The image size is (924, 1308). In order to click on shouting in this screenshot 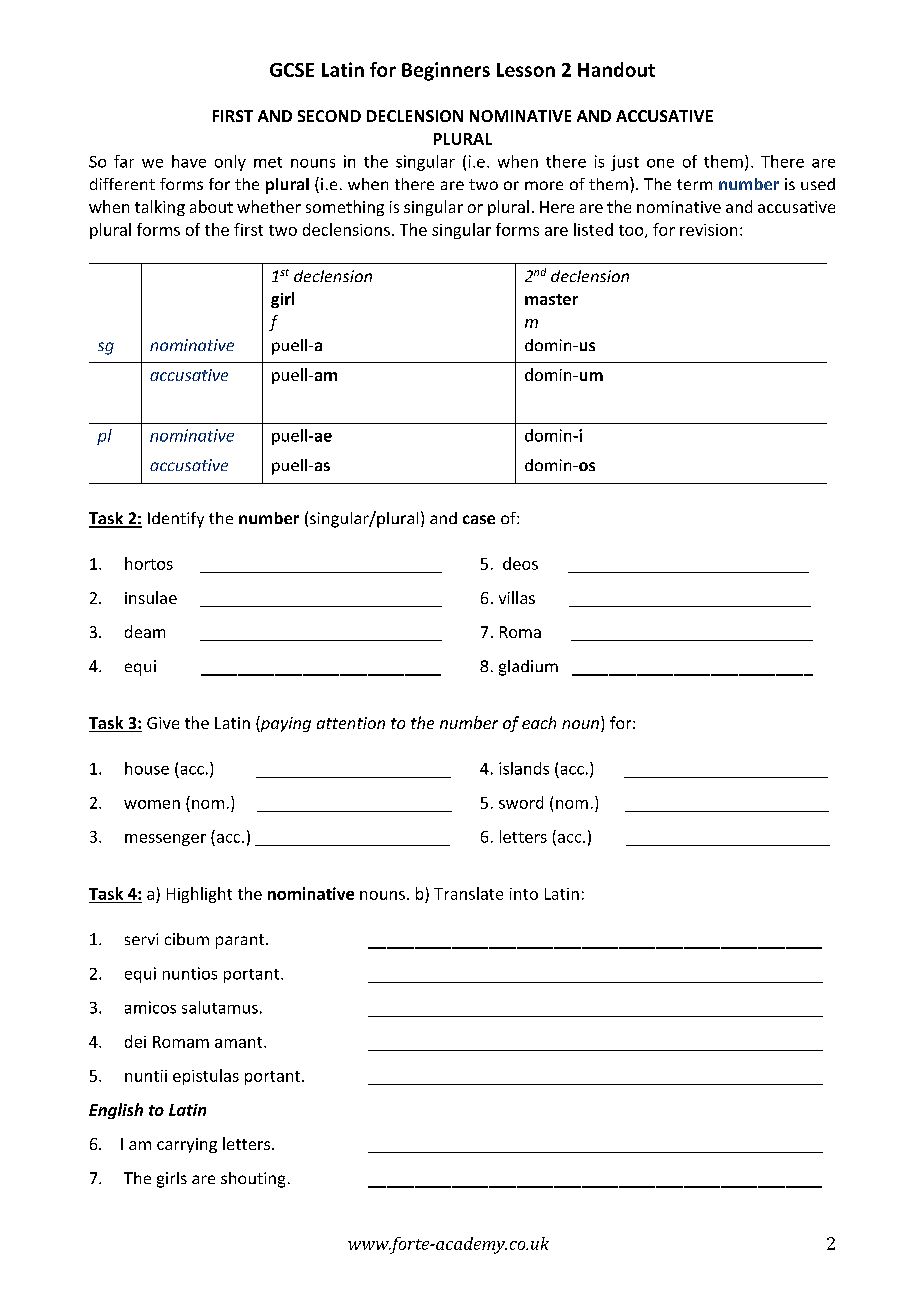, I will do `click(253, 1180)`.
